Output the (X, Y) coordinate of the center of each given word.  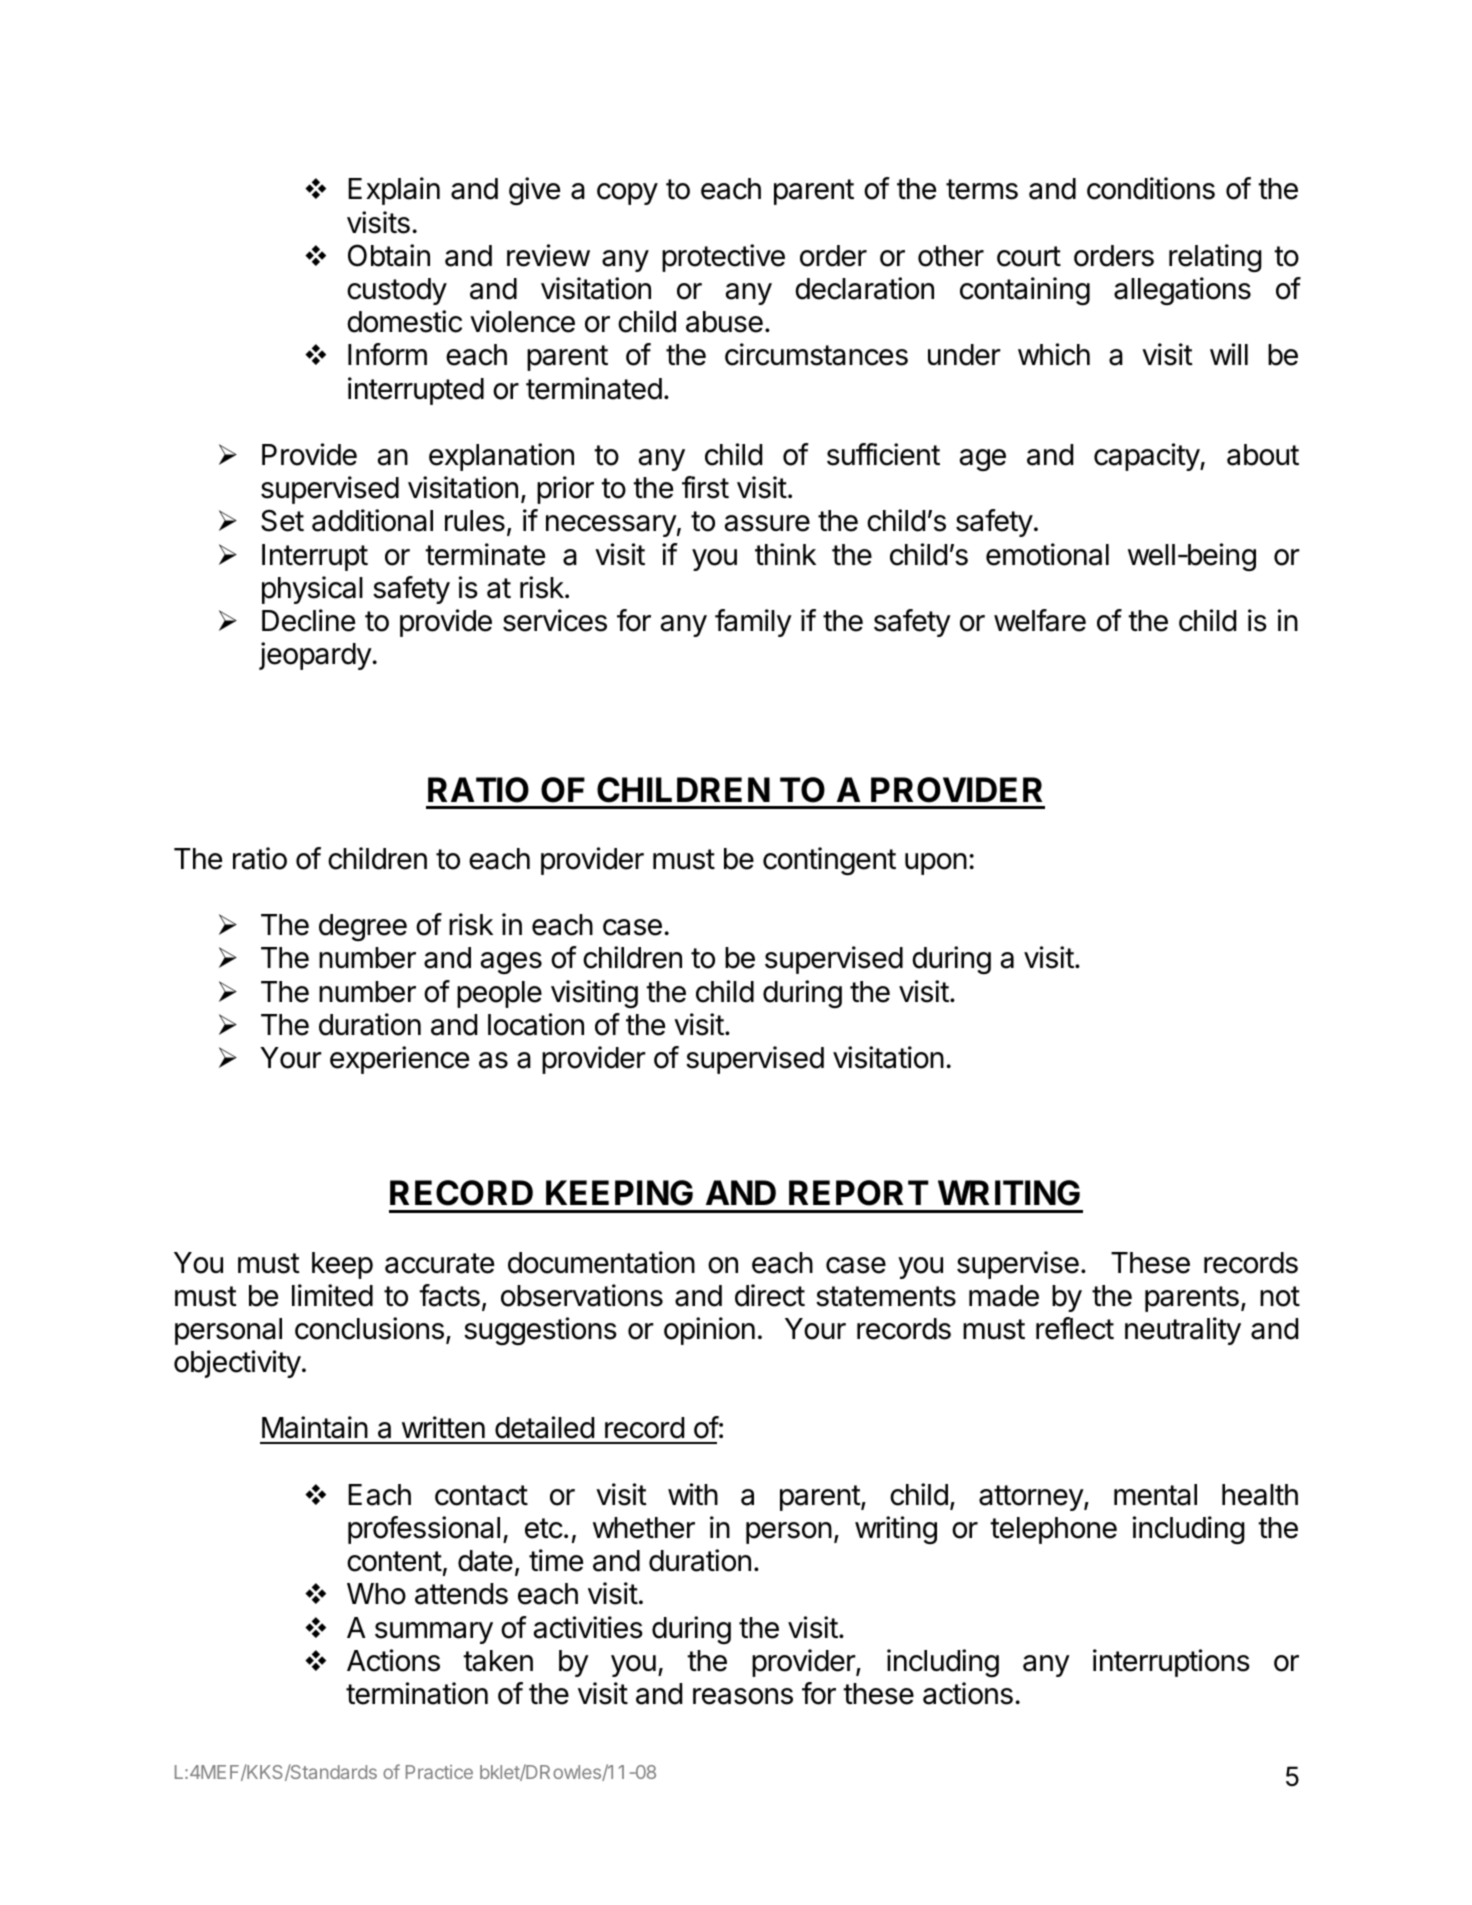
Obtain (389, 255)
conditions (1151, 188)
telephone (1053, 1530)
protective (723, 258)
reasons (743, 1696)
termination (417, 1693)
